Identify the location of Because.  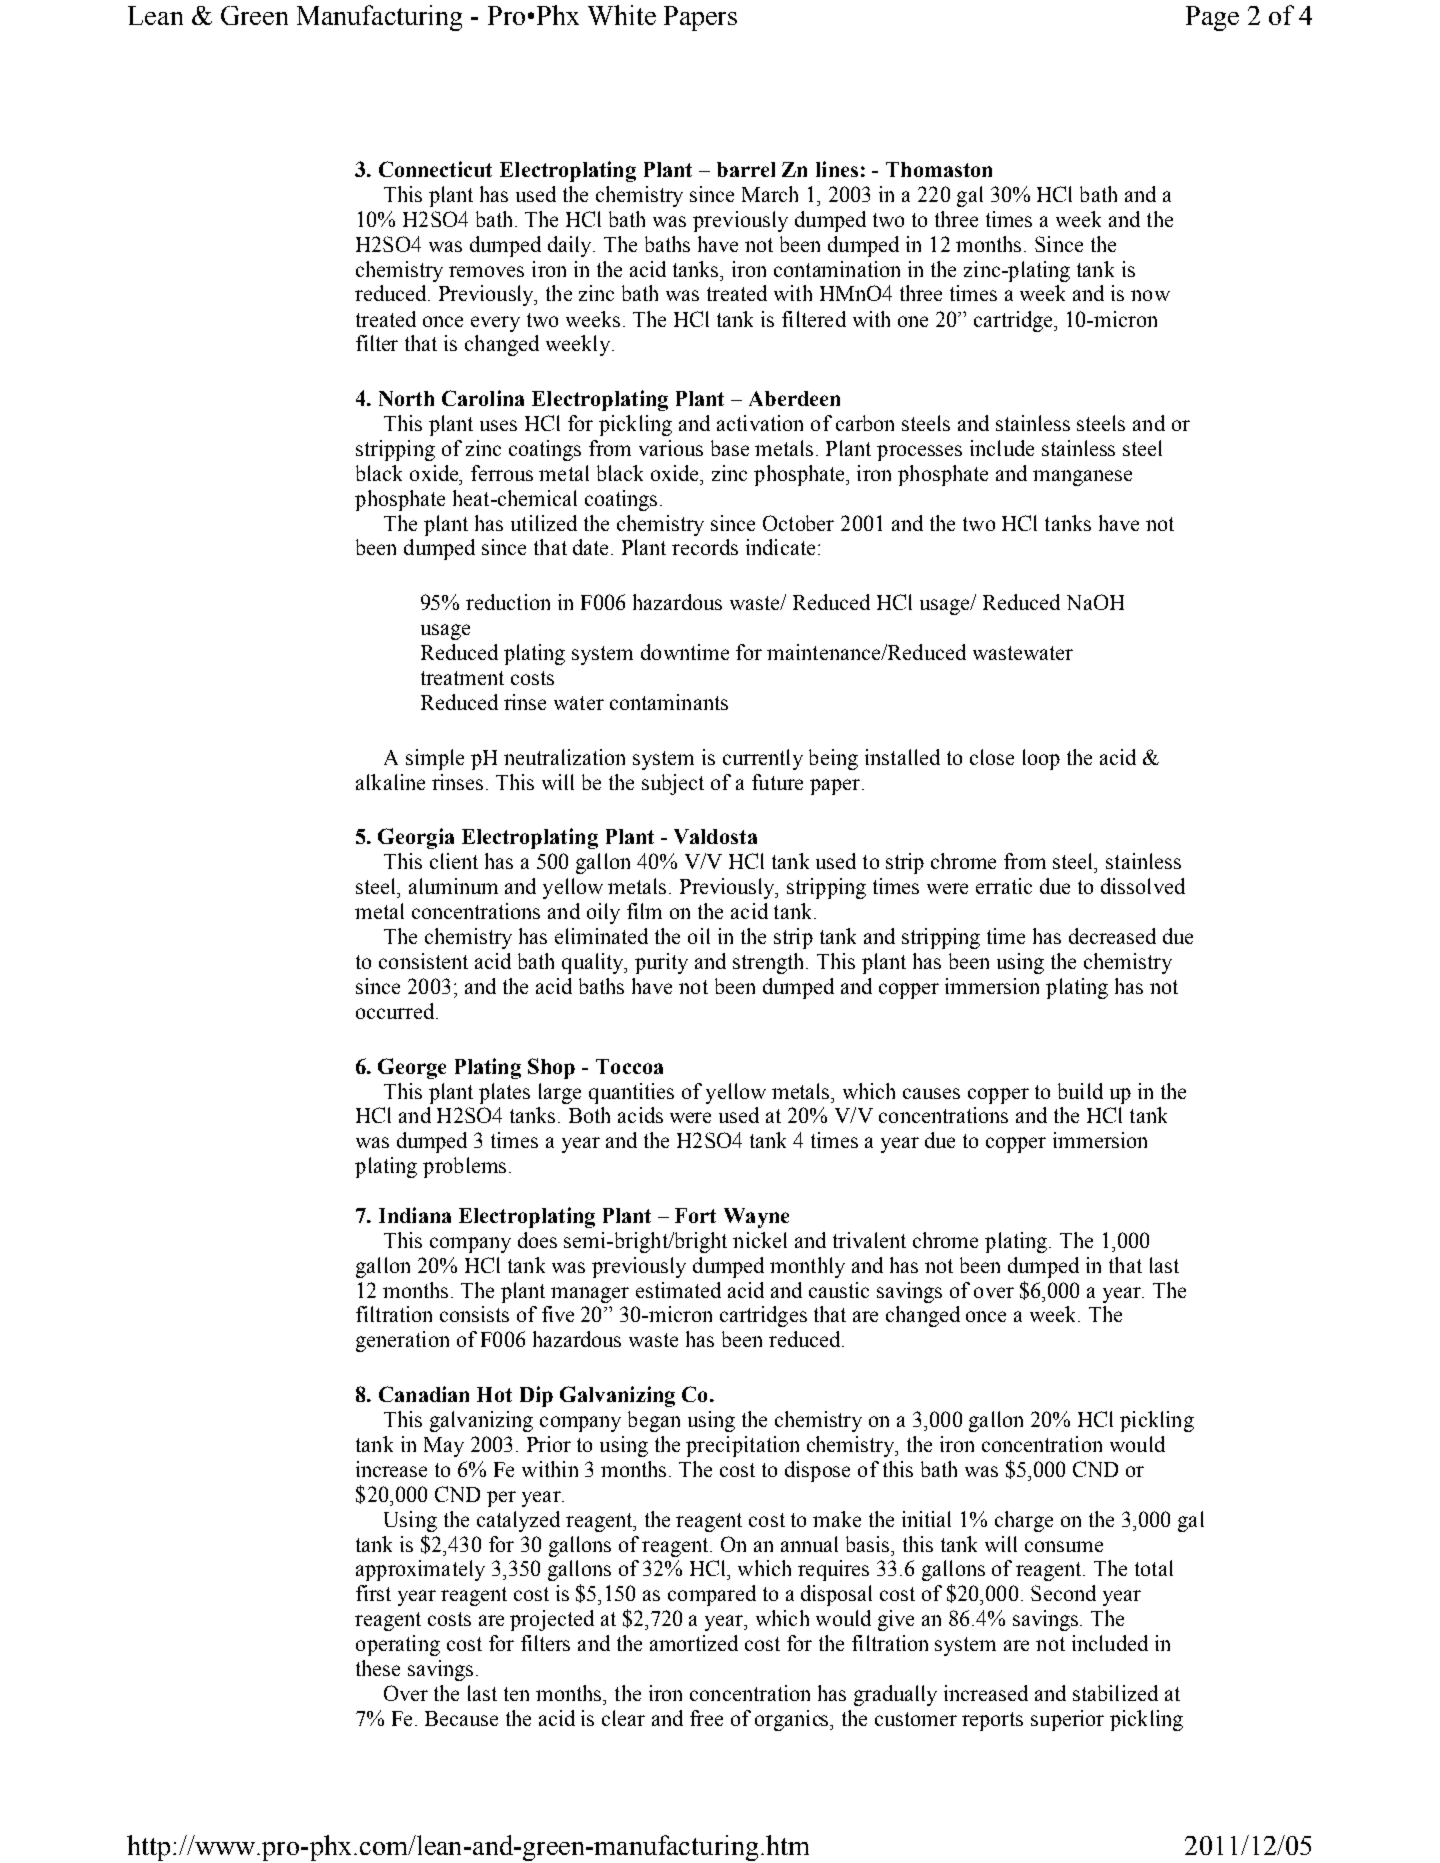
(461, 1718).
